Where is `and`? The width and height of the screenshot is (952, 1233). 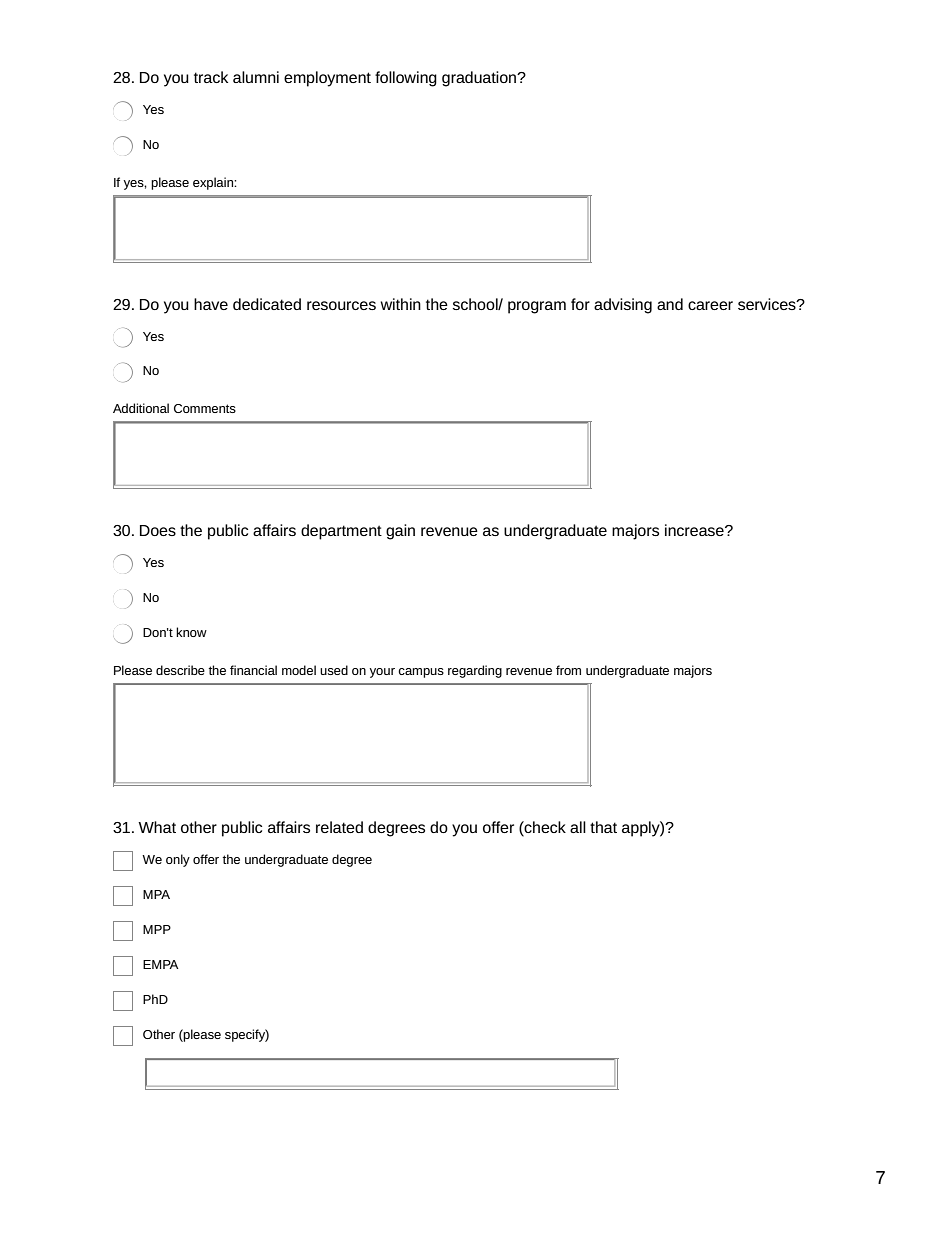 and is located at coordinates (670, 304).
